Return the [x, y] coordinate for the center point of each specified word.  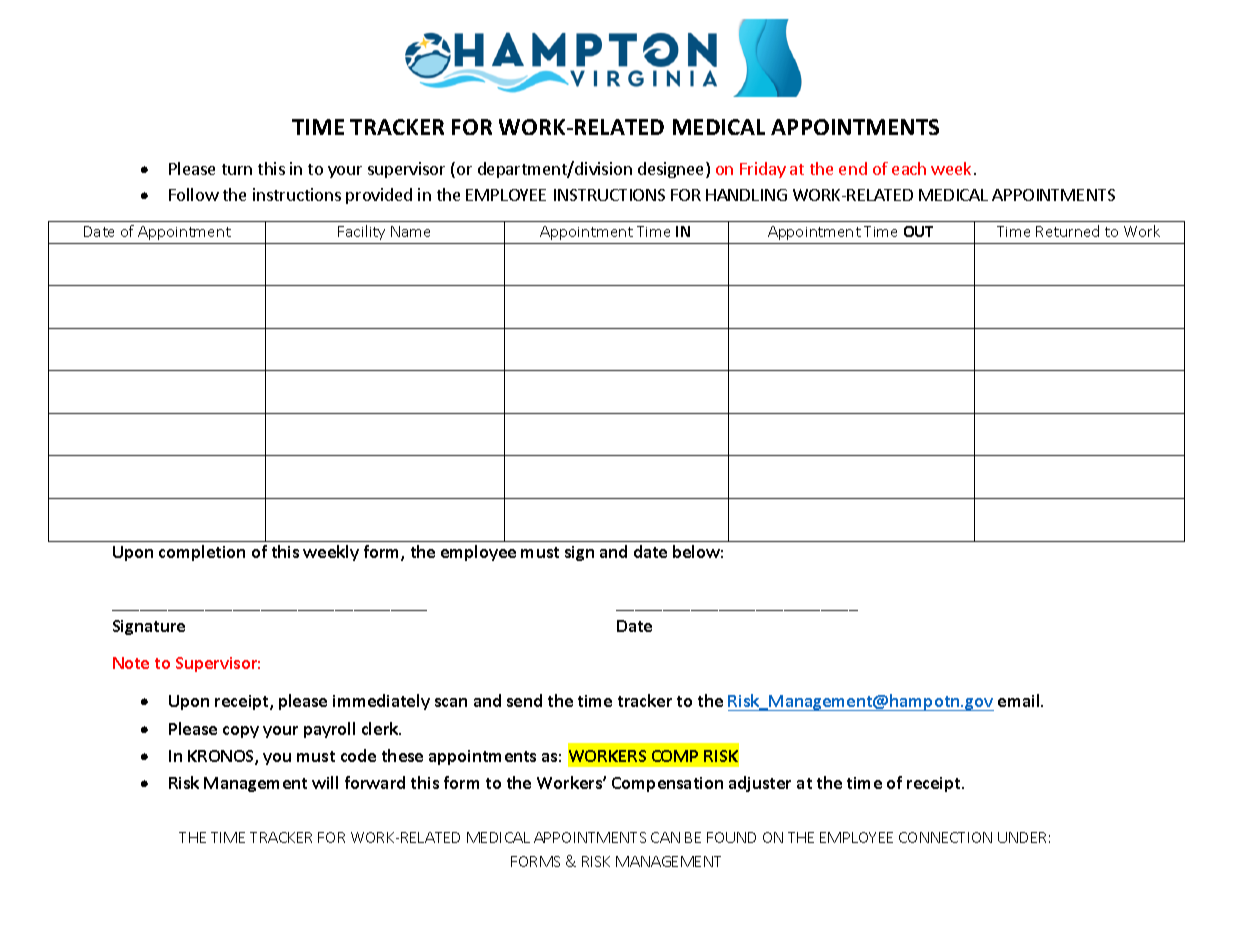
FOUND [731, 837]
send [524, 700]
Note [131, 663]
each [909, 168]
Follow [194, 194]
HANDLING [746, 195]
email [1020, 700]
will [325, 782]
